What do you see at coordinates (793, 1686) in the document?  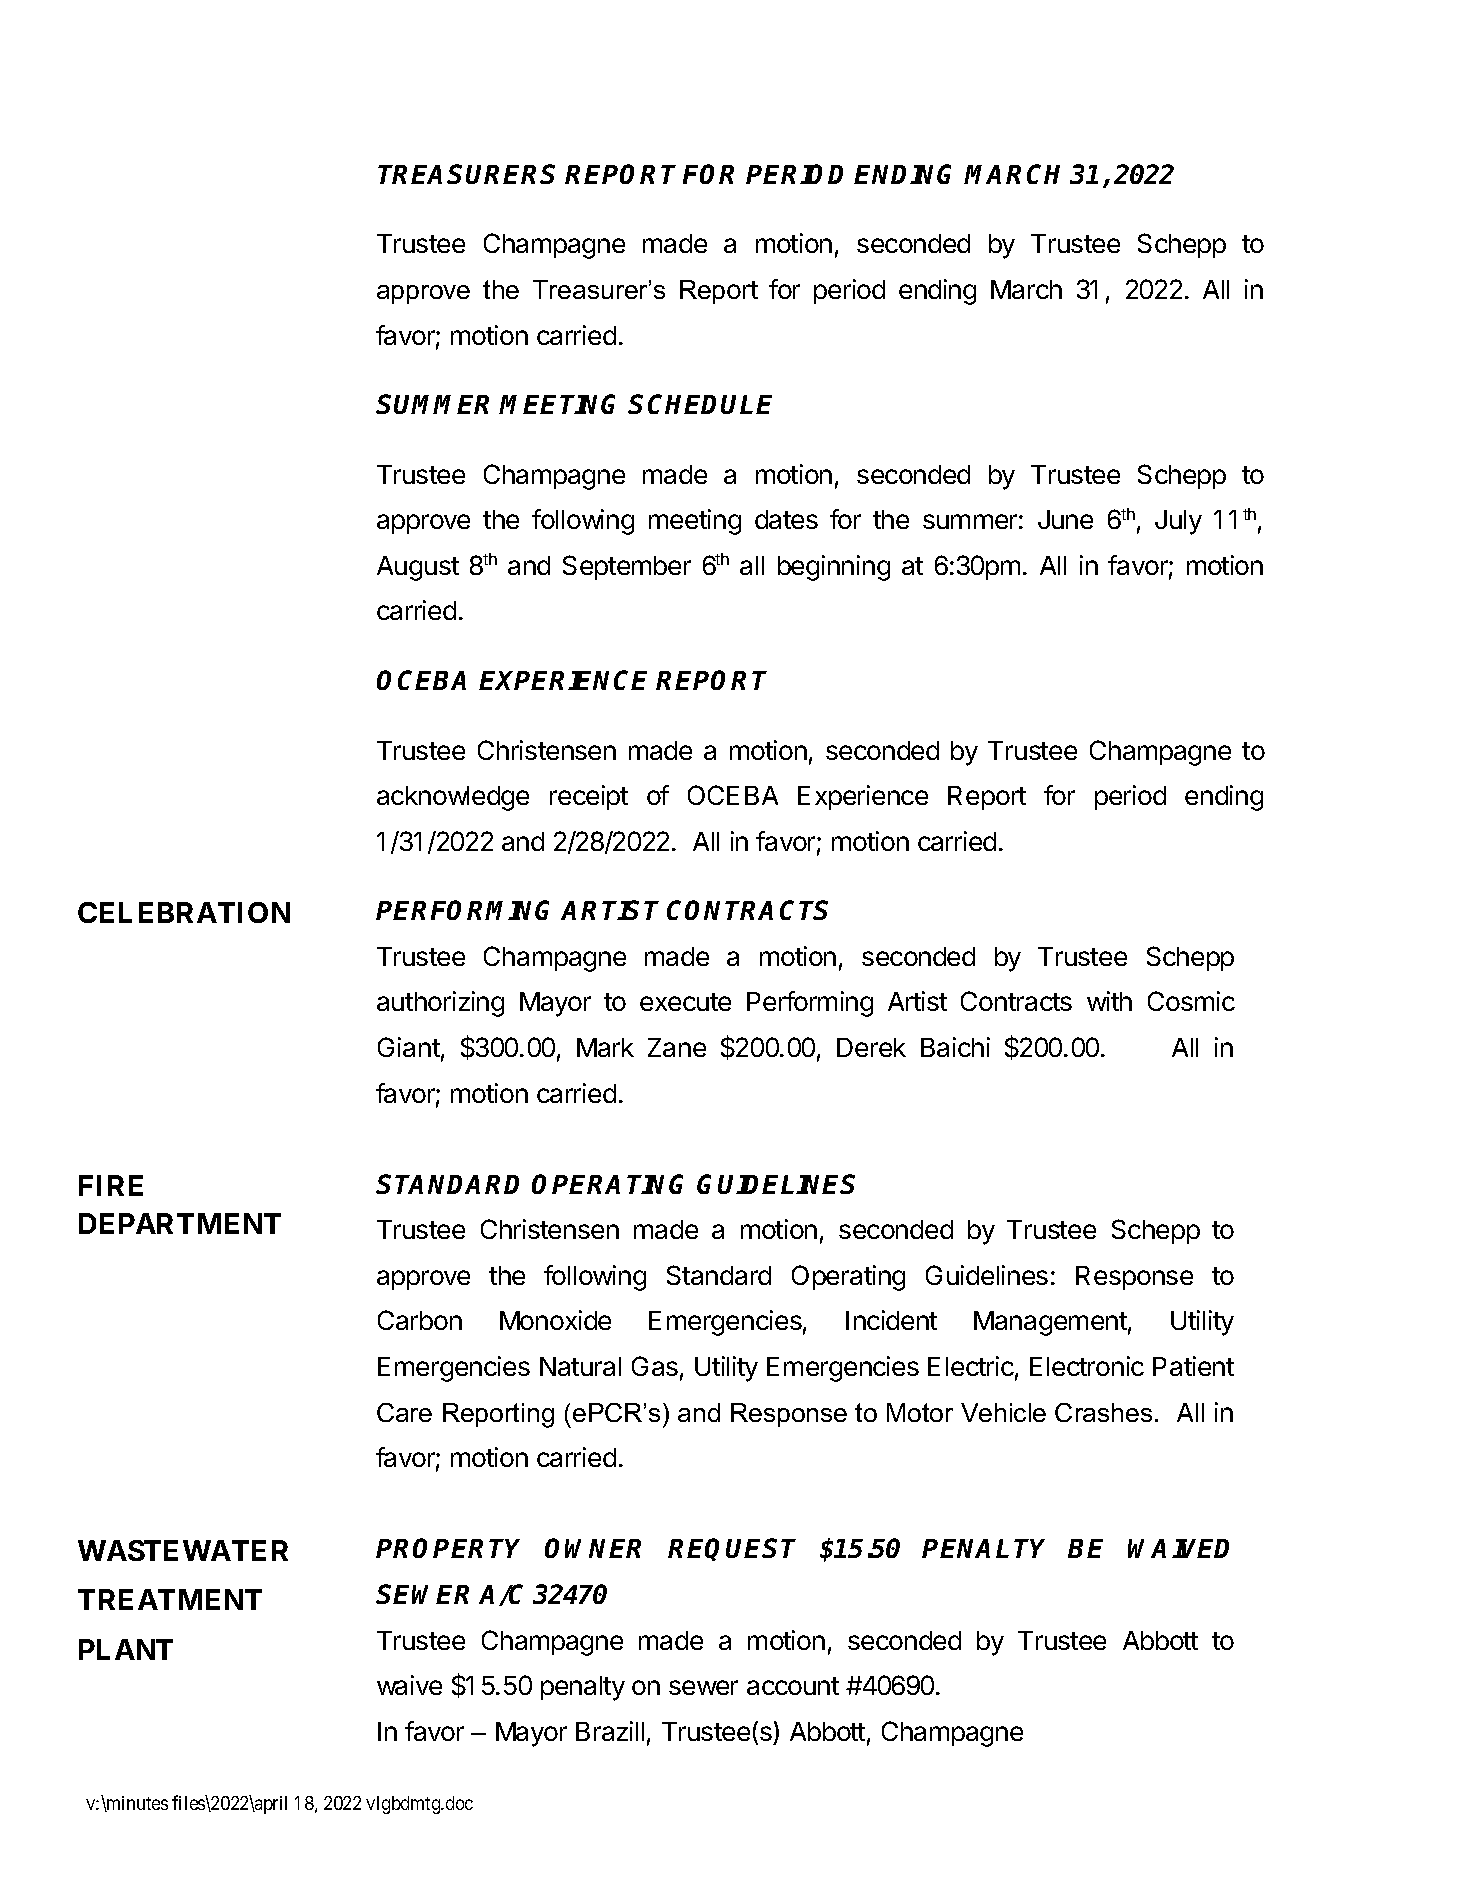 I see `account` at bounding box center [793, 1686].
